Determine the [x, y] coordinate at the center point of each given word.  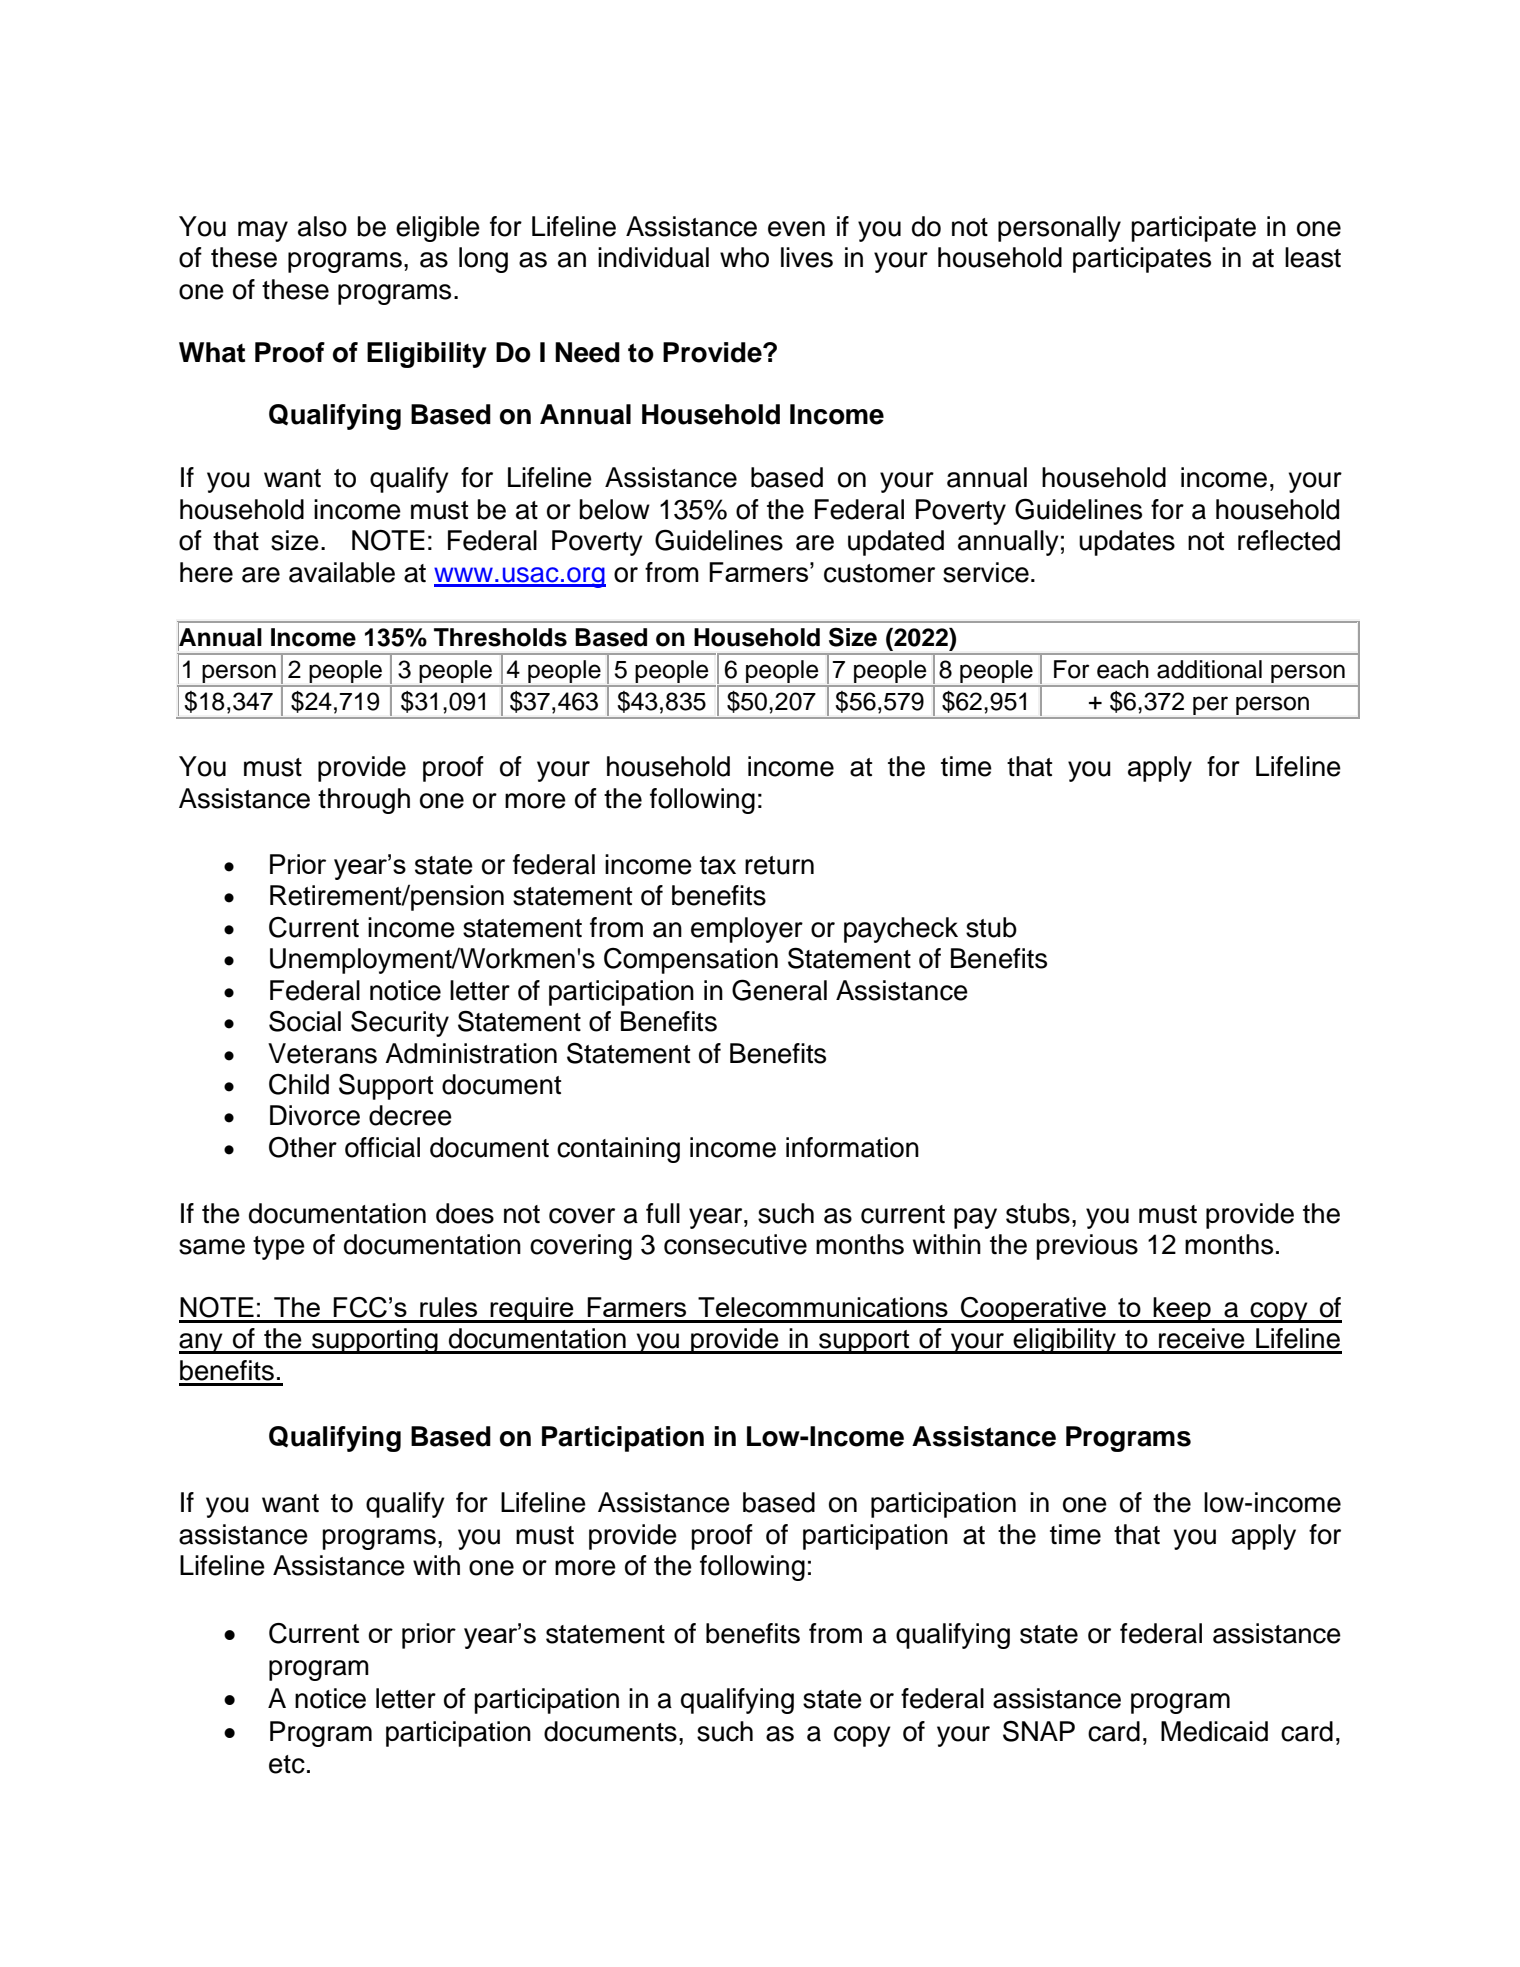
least [1313, 257]
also [322, 226]
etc [287, 1764]
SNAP [1039, 1731]
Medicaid [1214, 1731]
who [744, 257]
